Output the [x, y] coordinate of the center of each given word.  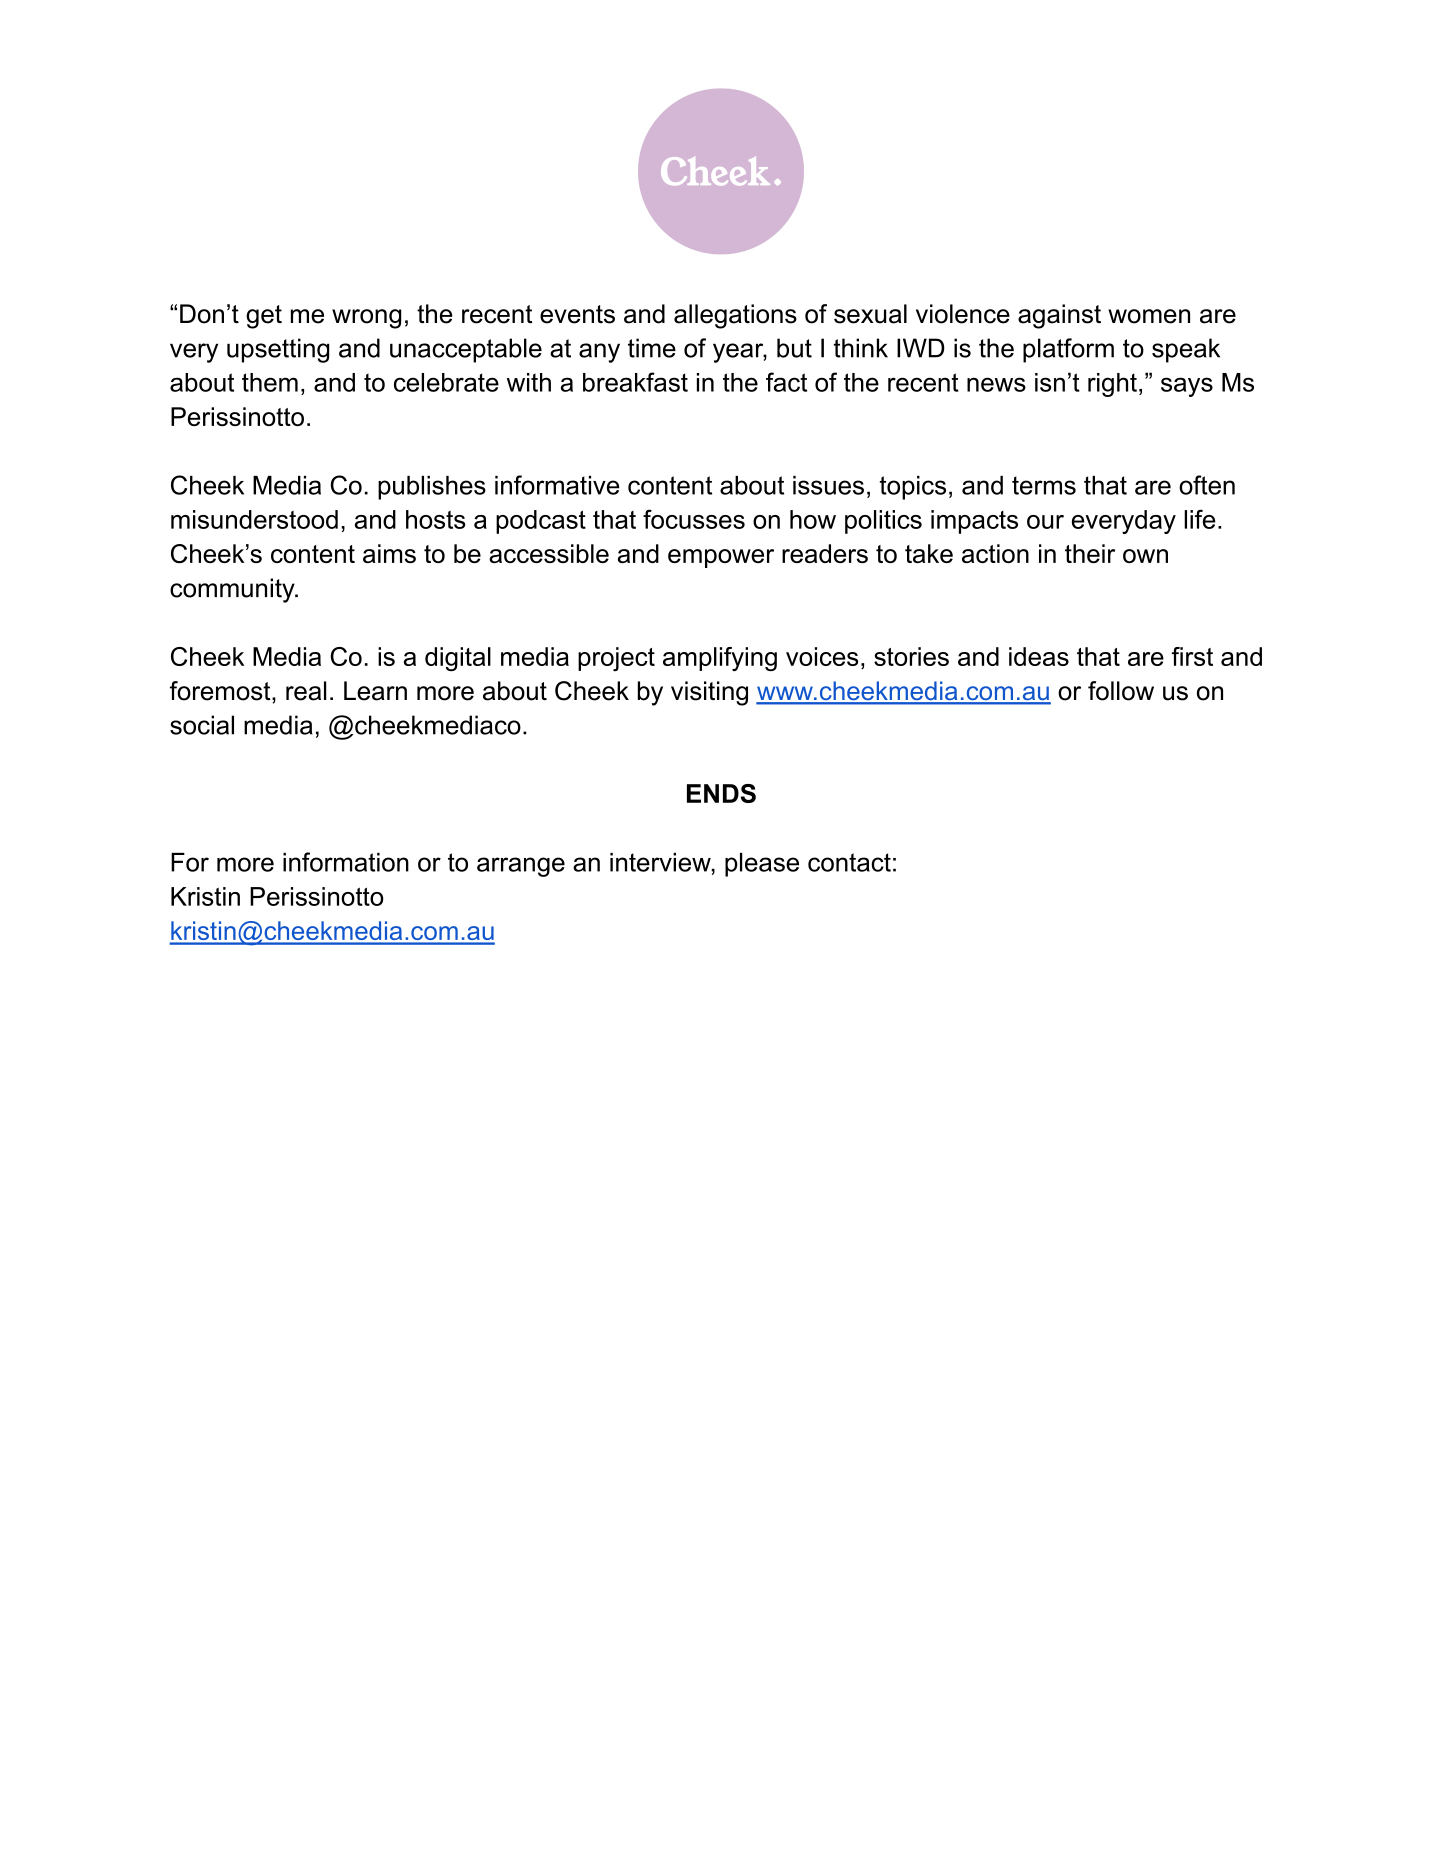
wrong [366, 319]
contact [849, 862]
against [1059, 316]
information [346, 862]
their [1090, 553]
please [762, 865]
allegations [735, 316]
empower [721, 558]
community [233, 590]
